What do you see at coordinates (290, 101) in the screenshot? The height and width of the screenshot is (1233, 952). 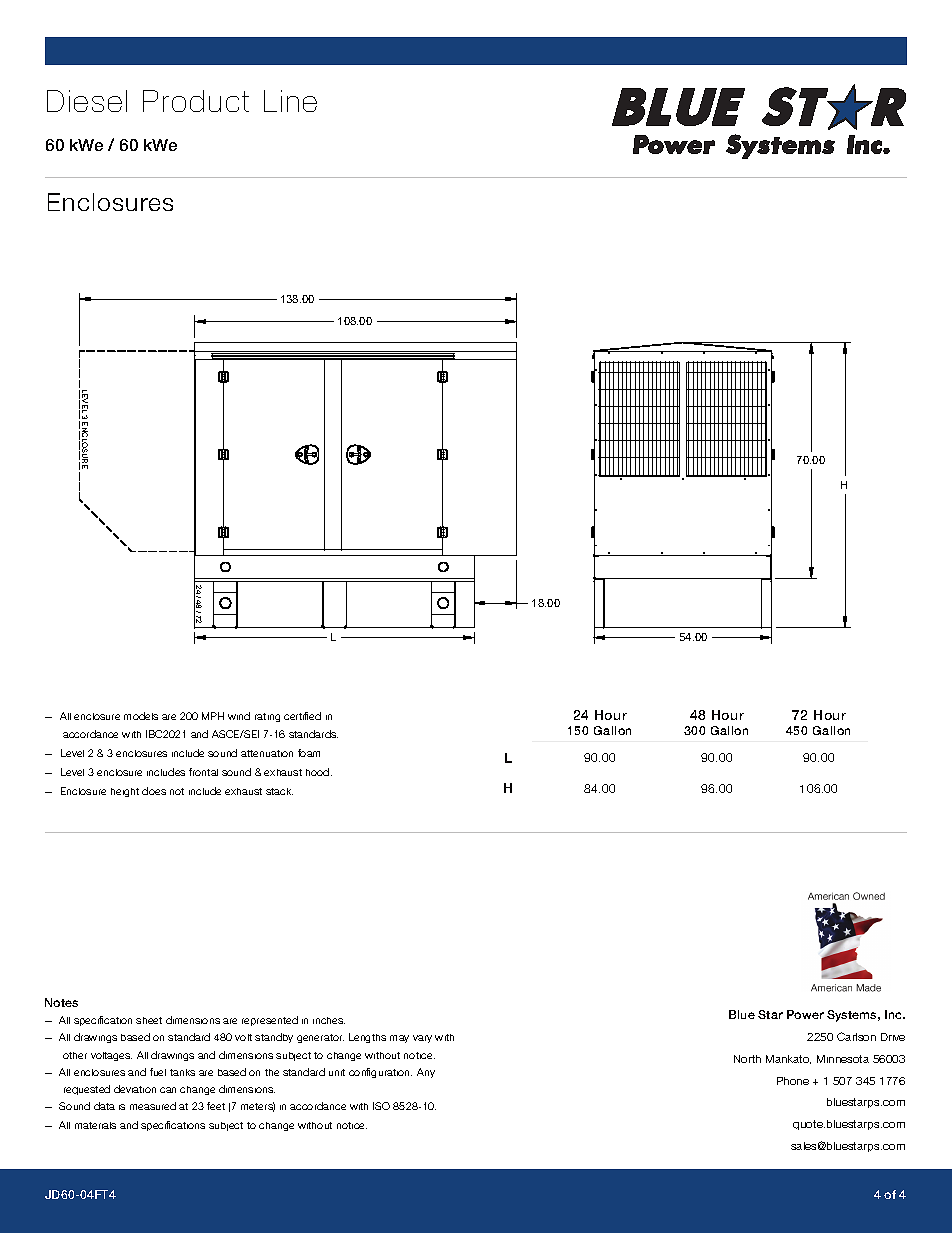 I see `Line` at bounding box center [290, 101].
